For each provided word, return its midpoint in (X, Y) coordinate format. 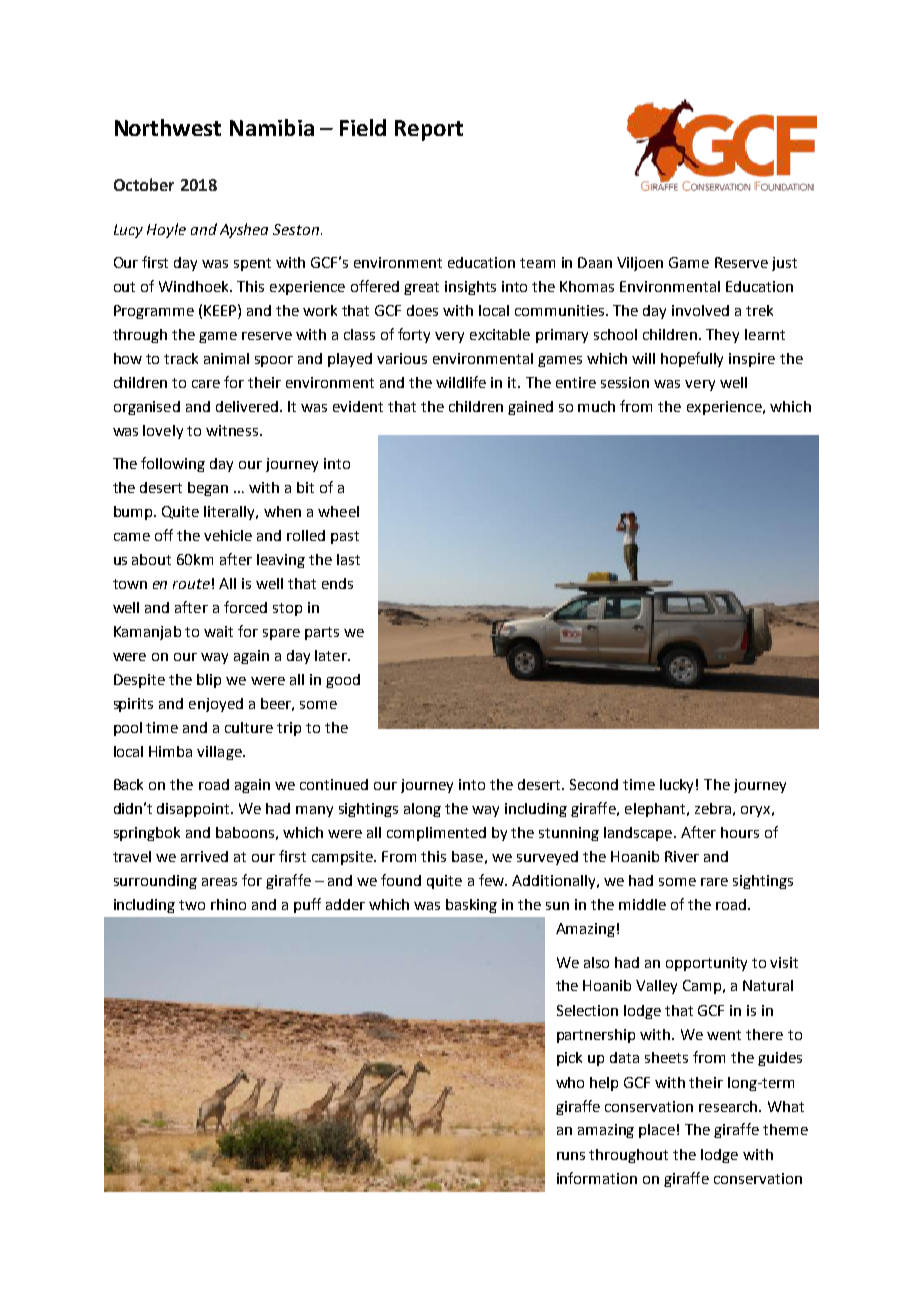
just (784, 264)
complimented (436, 834)
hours (740, 832)
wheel (338, 511)
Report (429, 130)
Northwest (168, 127)
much (596, 406)
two (192, 905)
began (208, 489)
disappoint (194, 810)
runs (571, 1156)
